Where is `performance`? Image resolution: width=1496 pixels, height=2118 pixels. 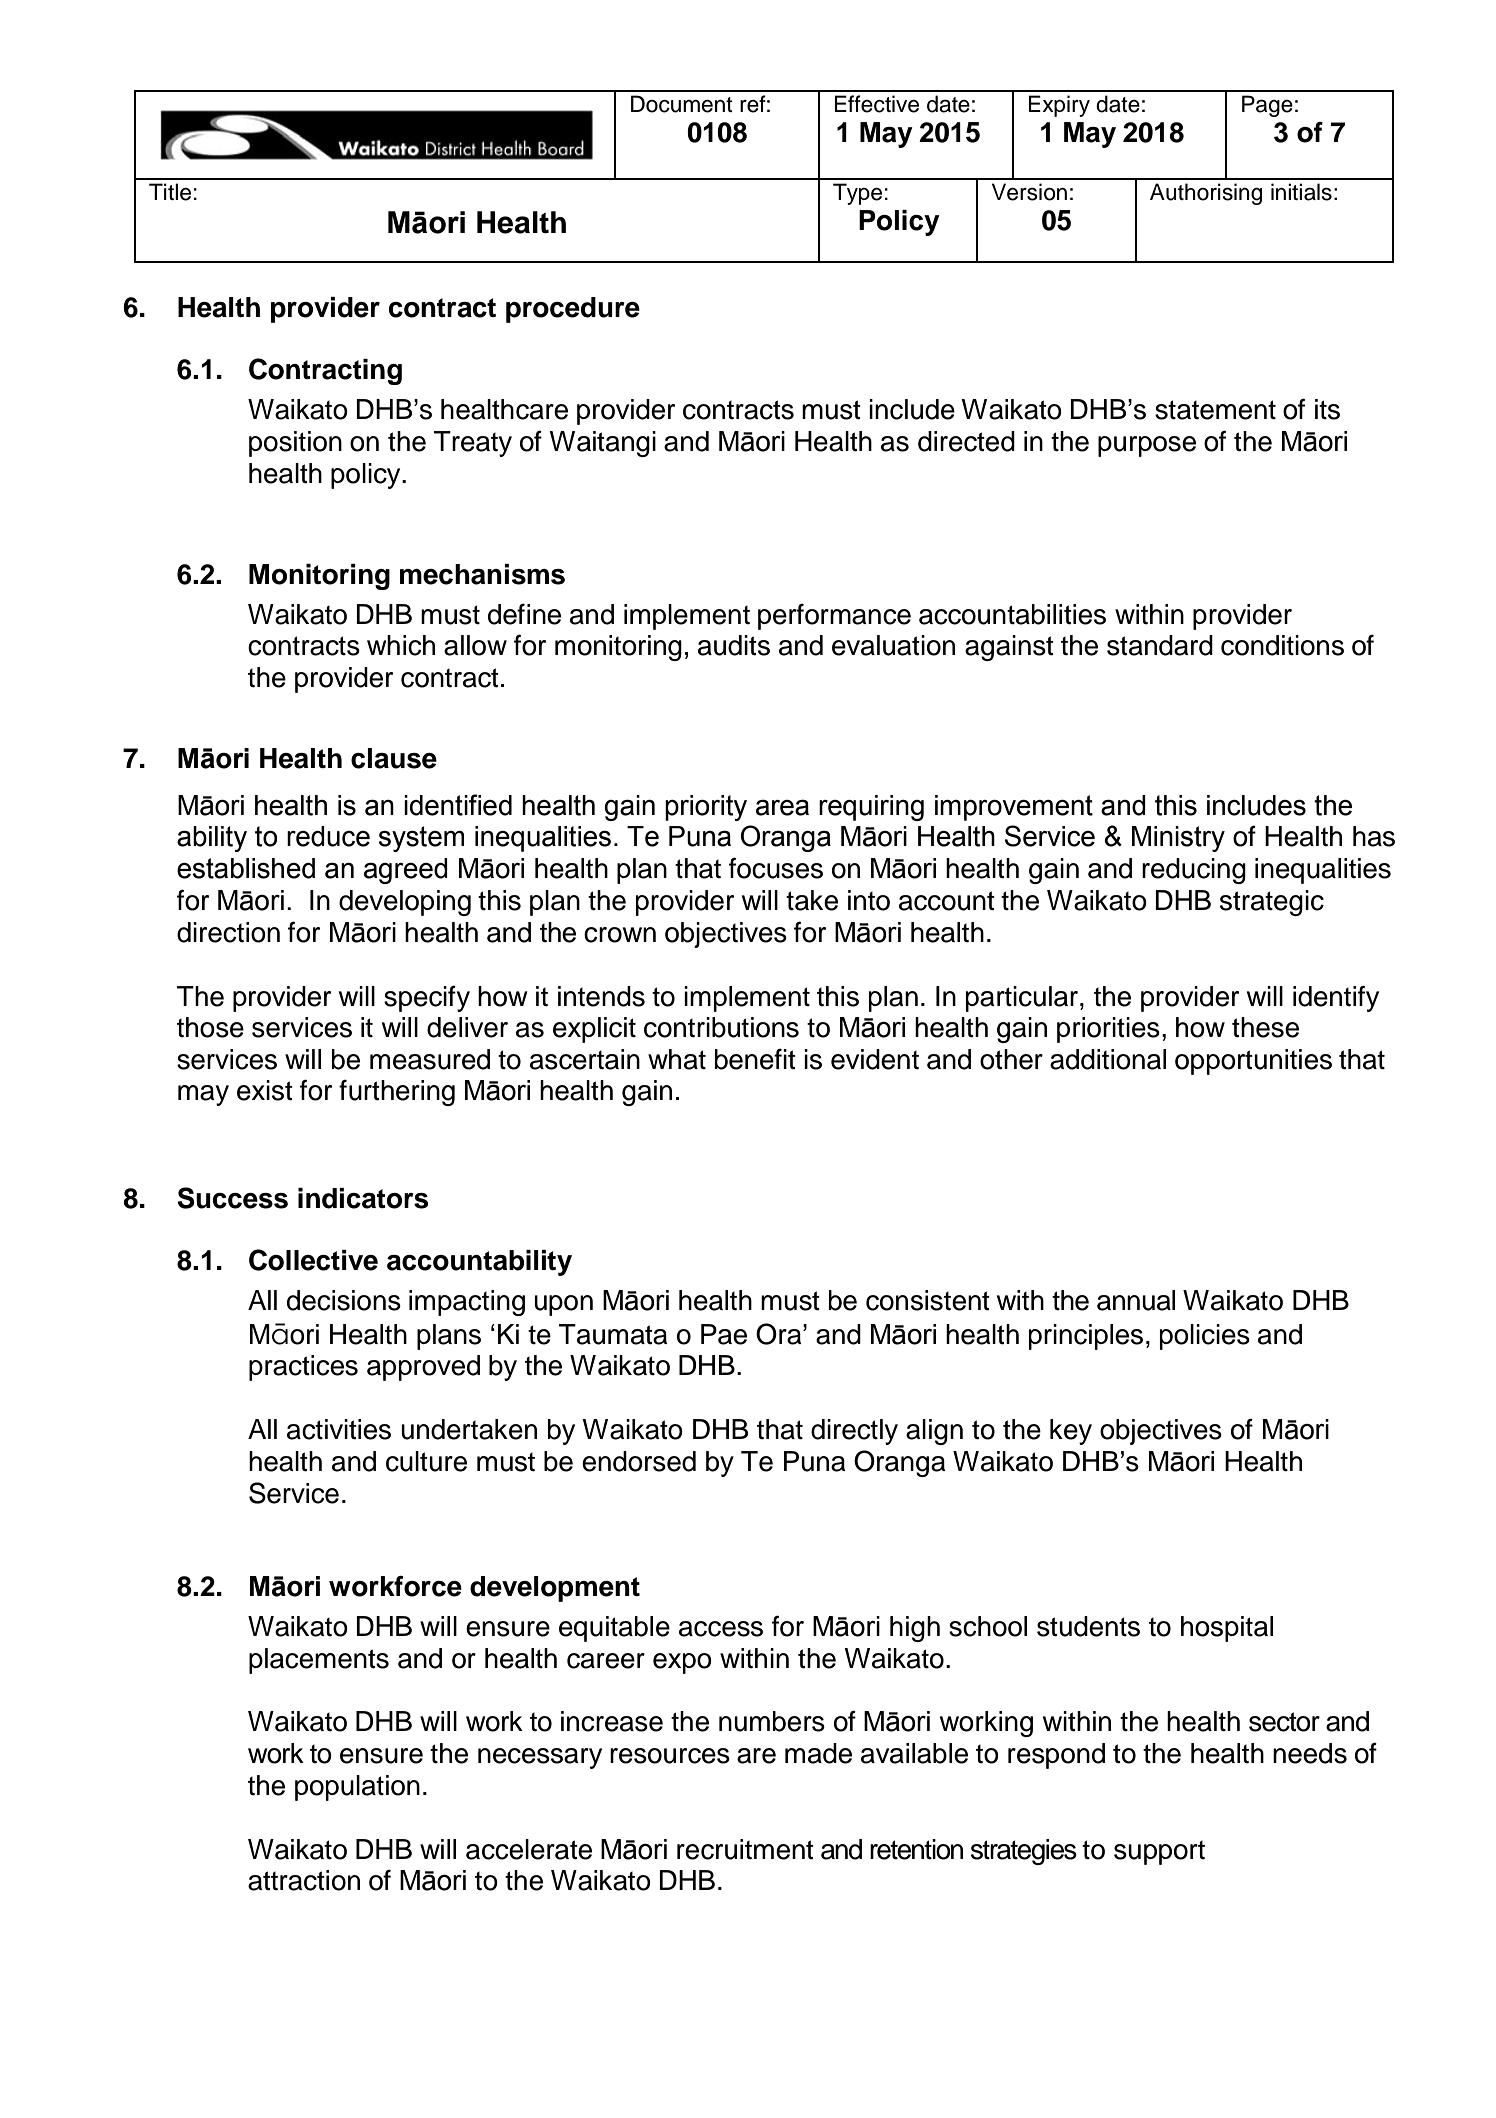 performance is located at coordinates (834, 616).
